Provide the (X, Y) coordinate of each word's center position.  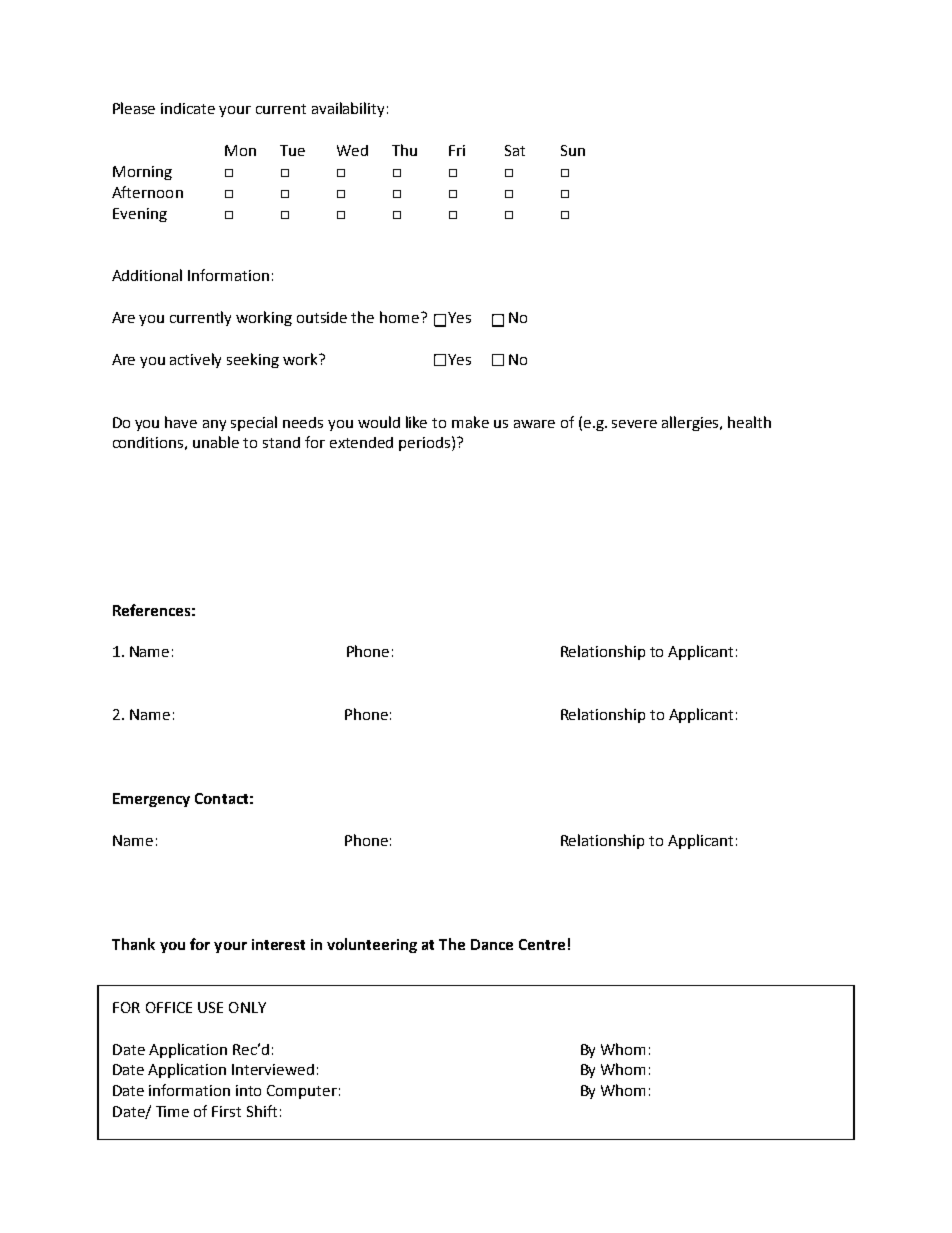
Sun (573, 150)
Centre (542, 944)
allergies (692, 423)
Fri (457, 150)
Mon (240, 150)
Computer (302, 1092)
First (226, 1111)
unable (216, 442)
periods (426, 443)
